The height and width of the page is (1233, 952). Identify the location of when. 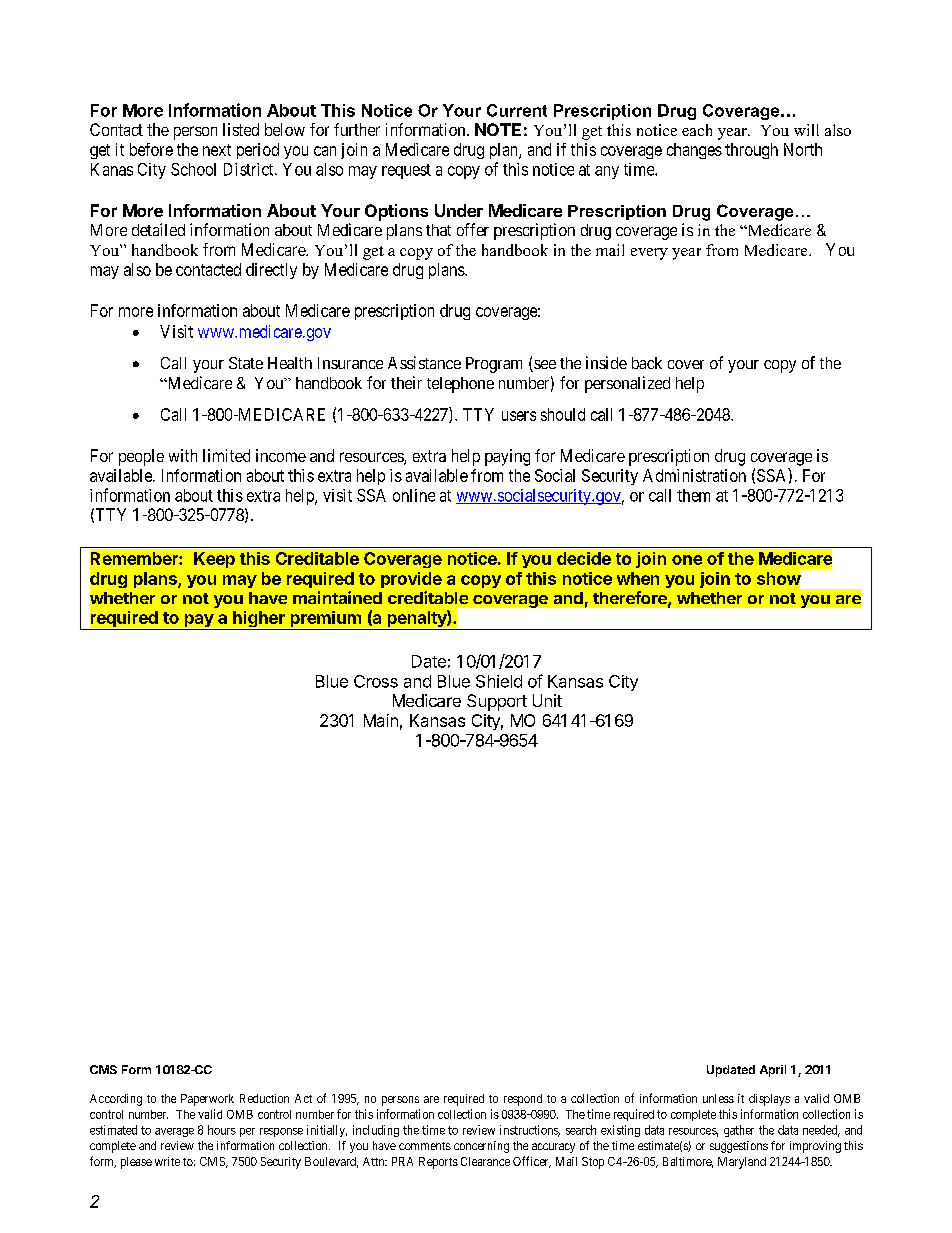
(638, 578).
